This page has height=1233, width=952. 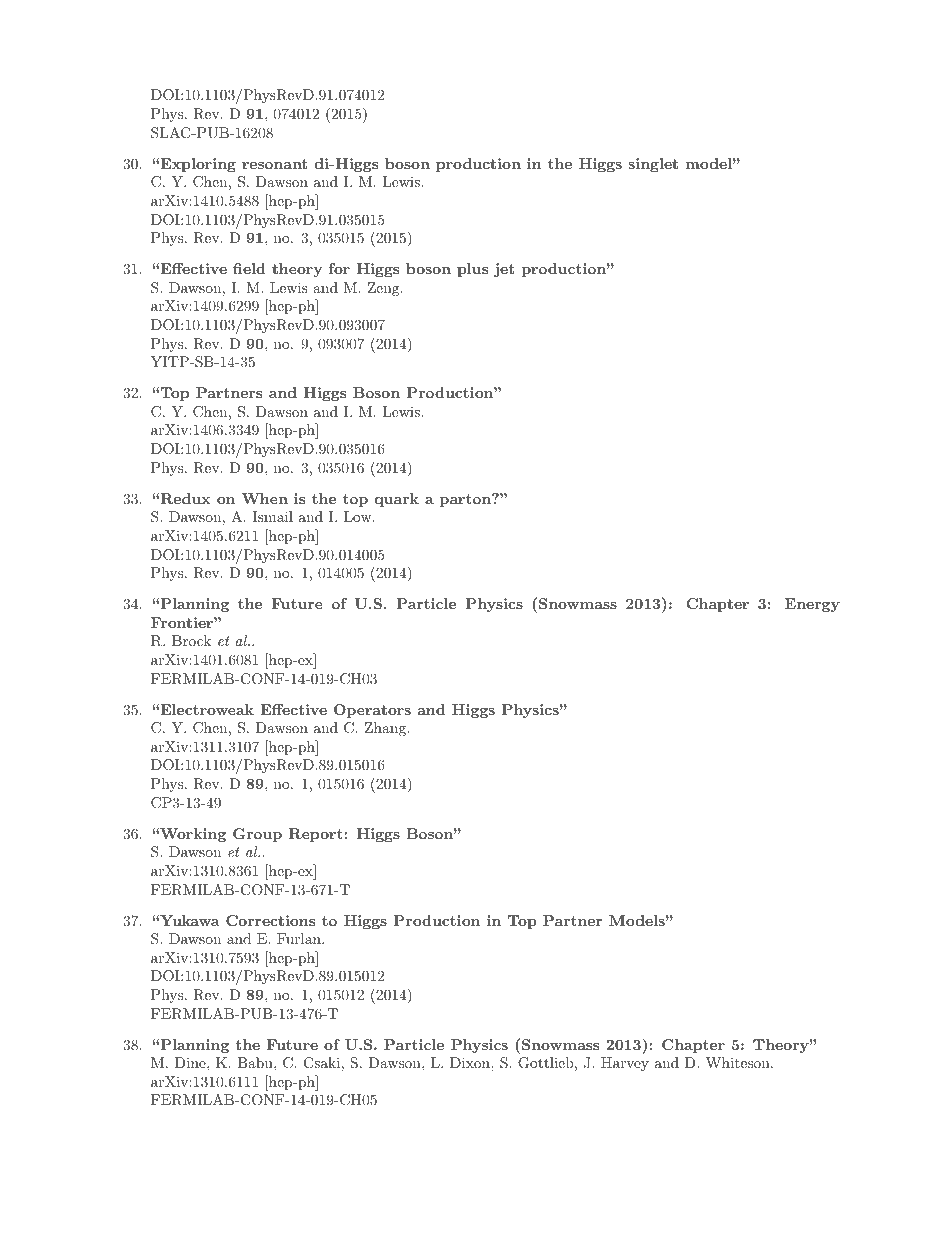 I want to click on Operators, so click(x=372, y=711).
